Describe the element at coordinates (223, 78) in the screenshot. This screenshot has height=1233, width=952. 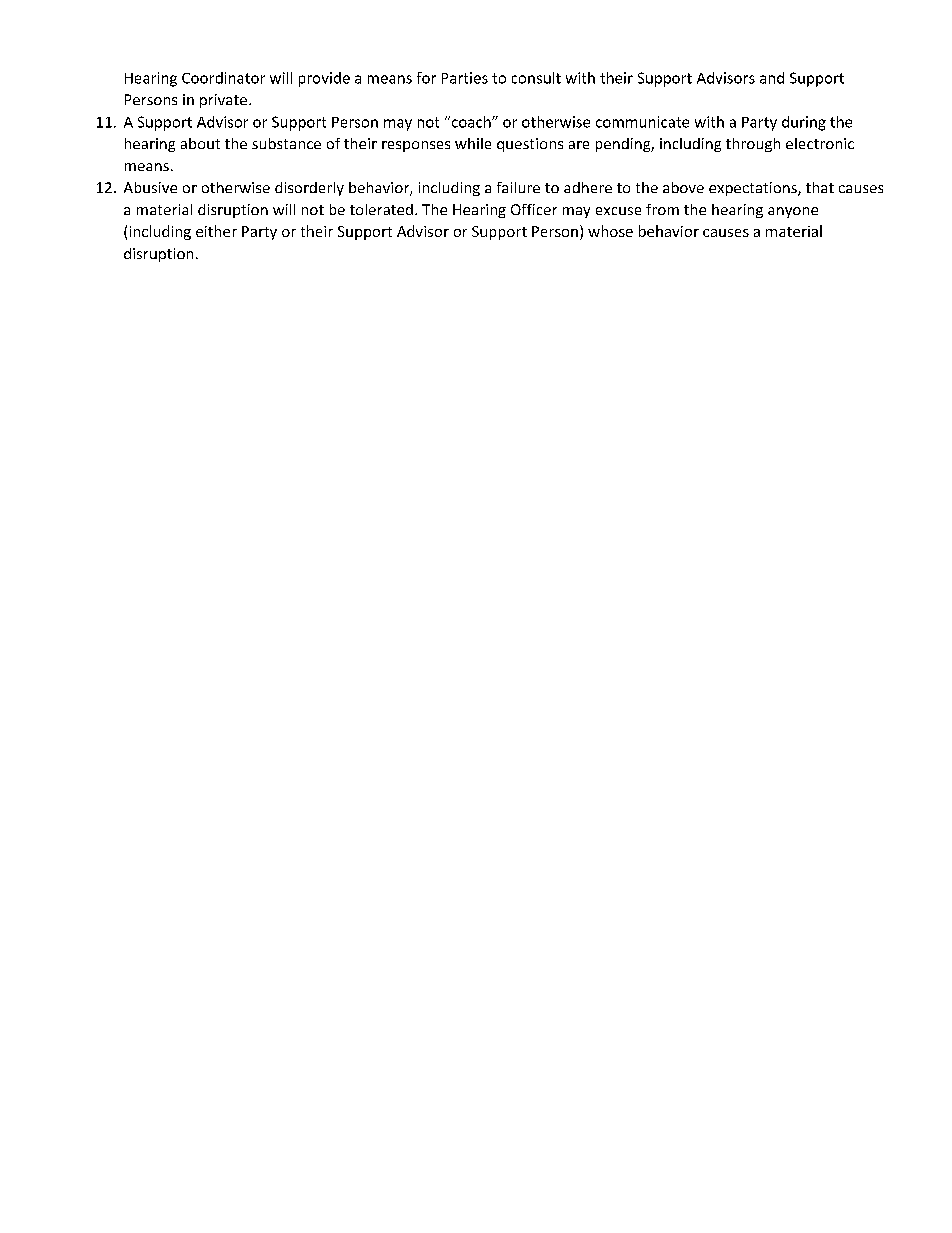
I see `Coordinator` at that location.
